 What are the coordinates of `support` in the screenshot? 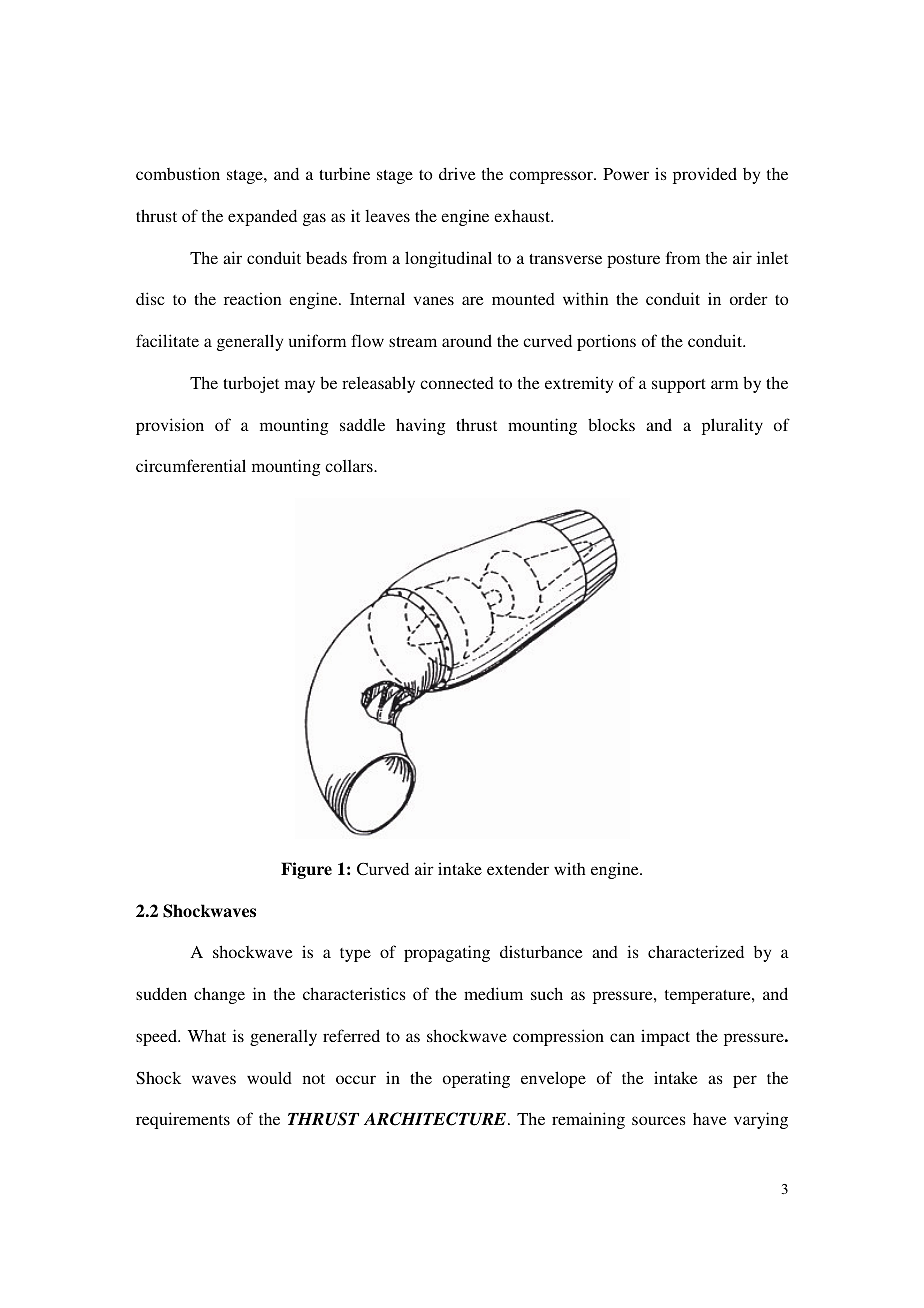 It's located at (679, 386).
